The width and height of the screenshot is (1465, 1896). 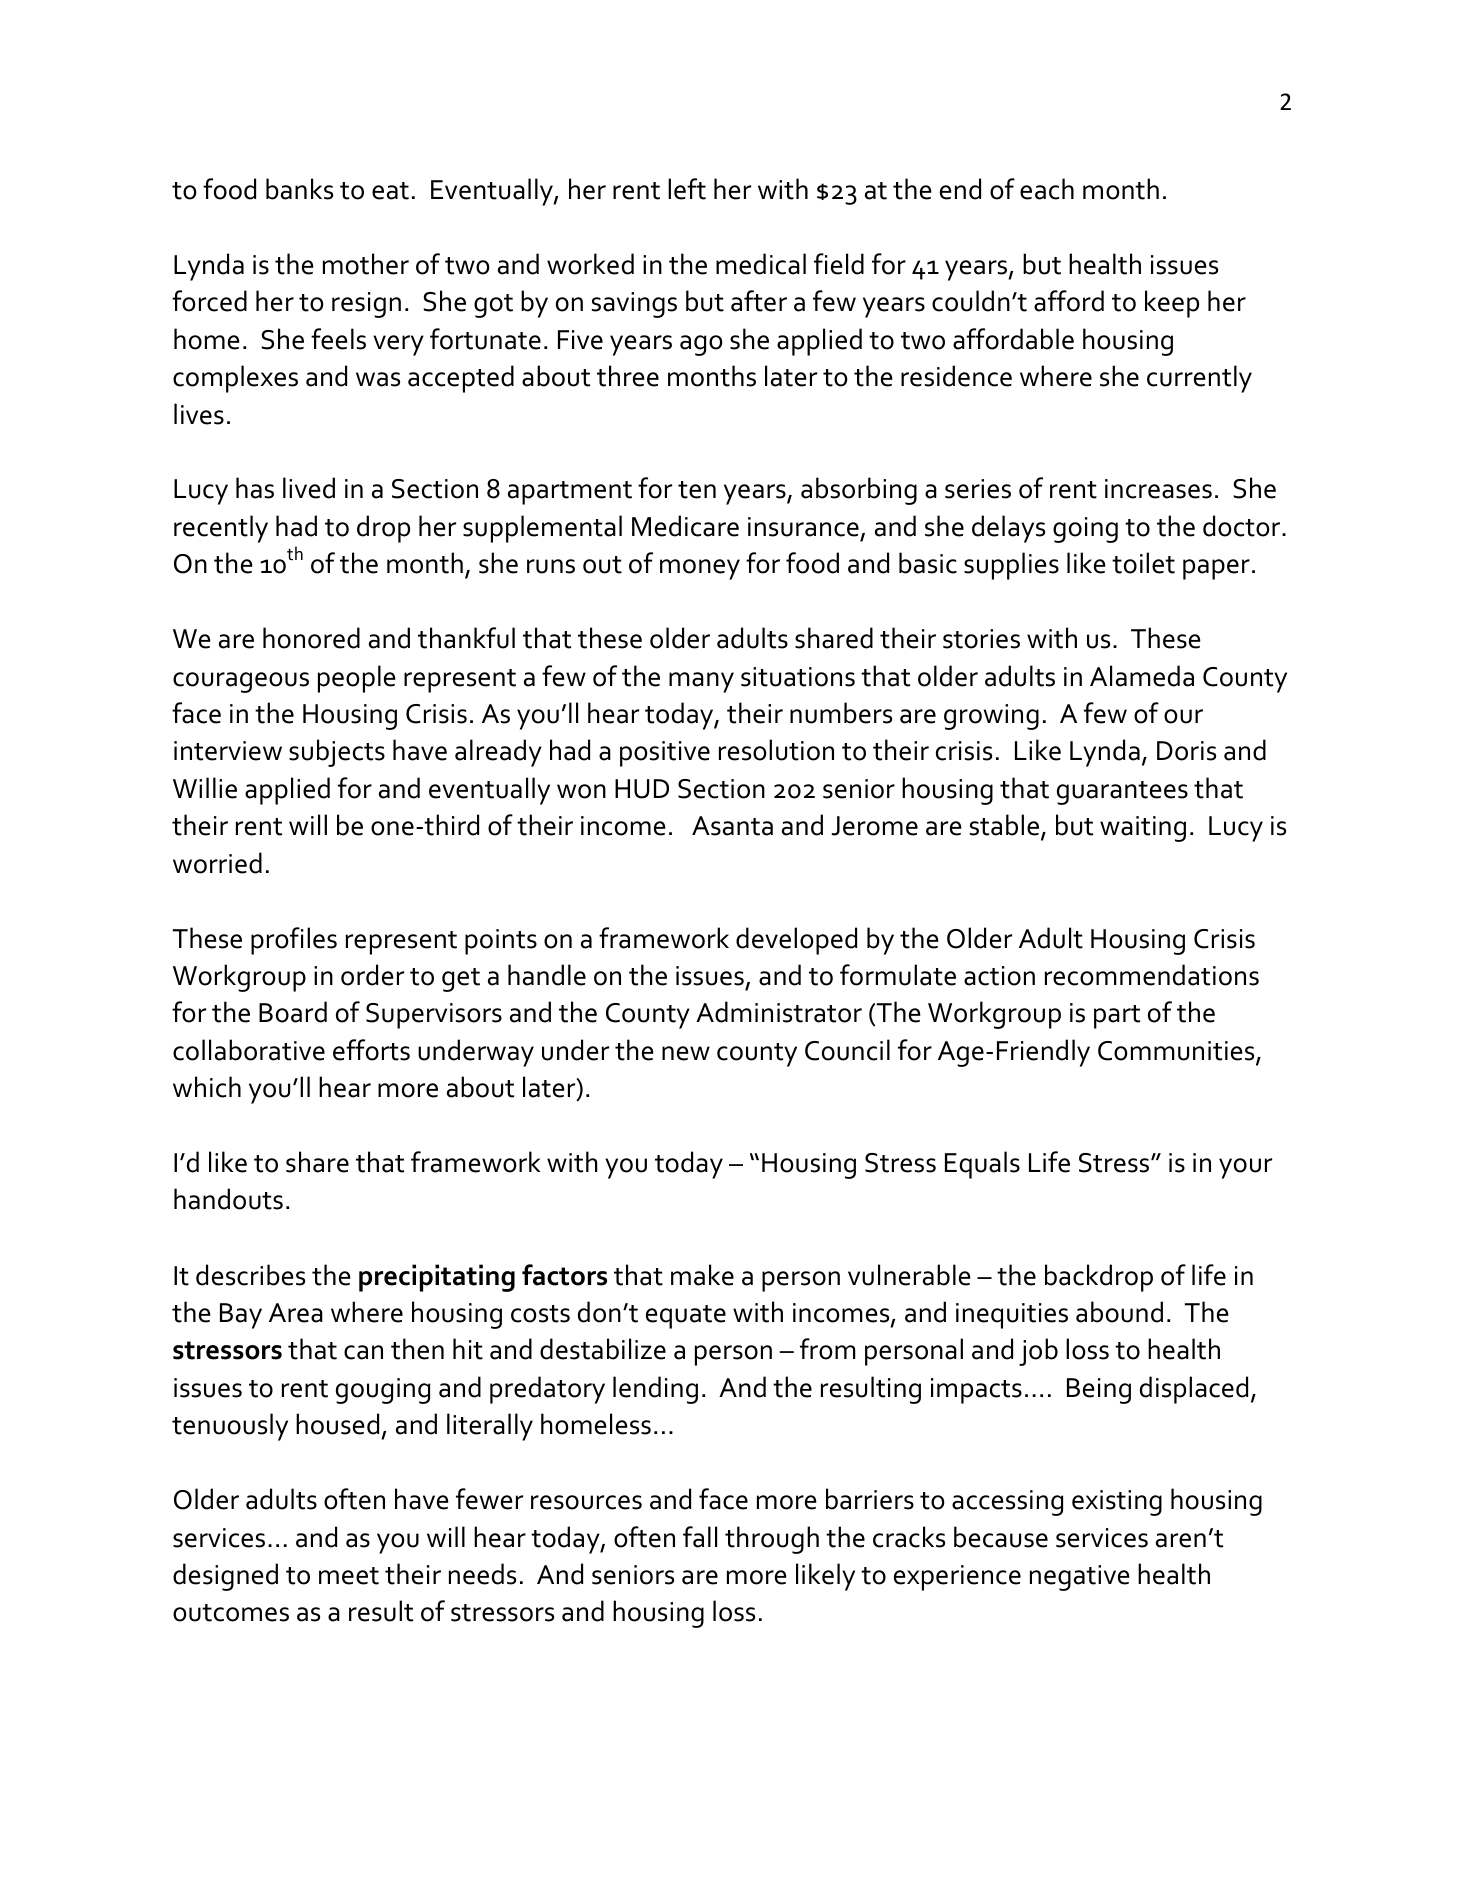 I want to click on each, so click(x=1047, y=189).
